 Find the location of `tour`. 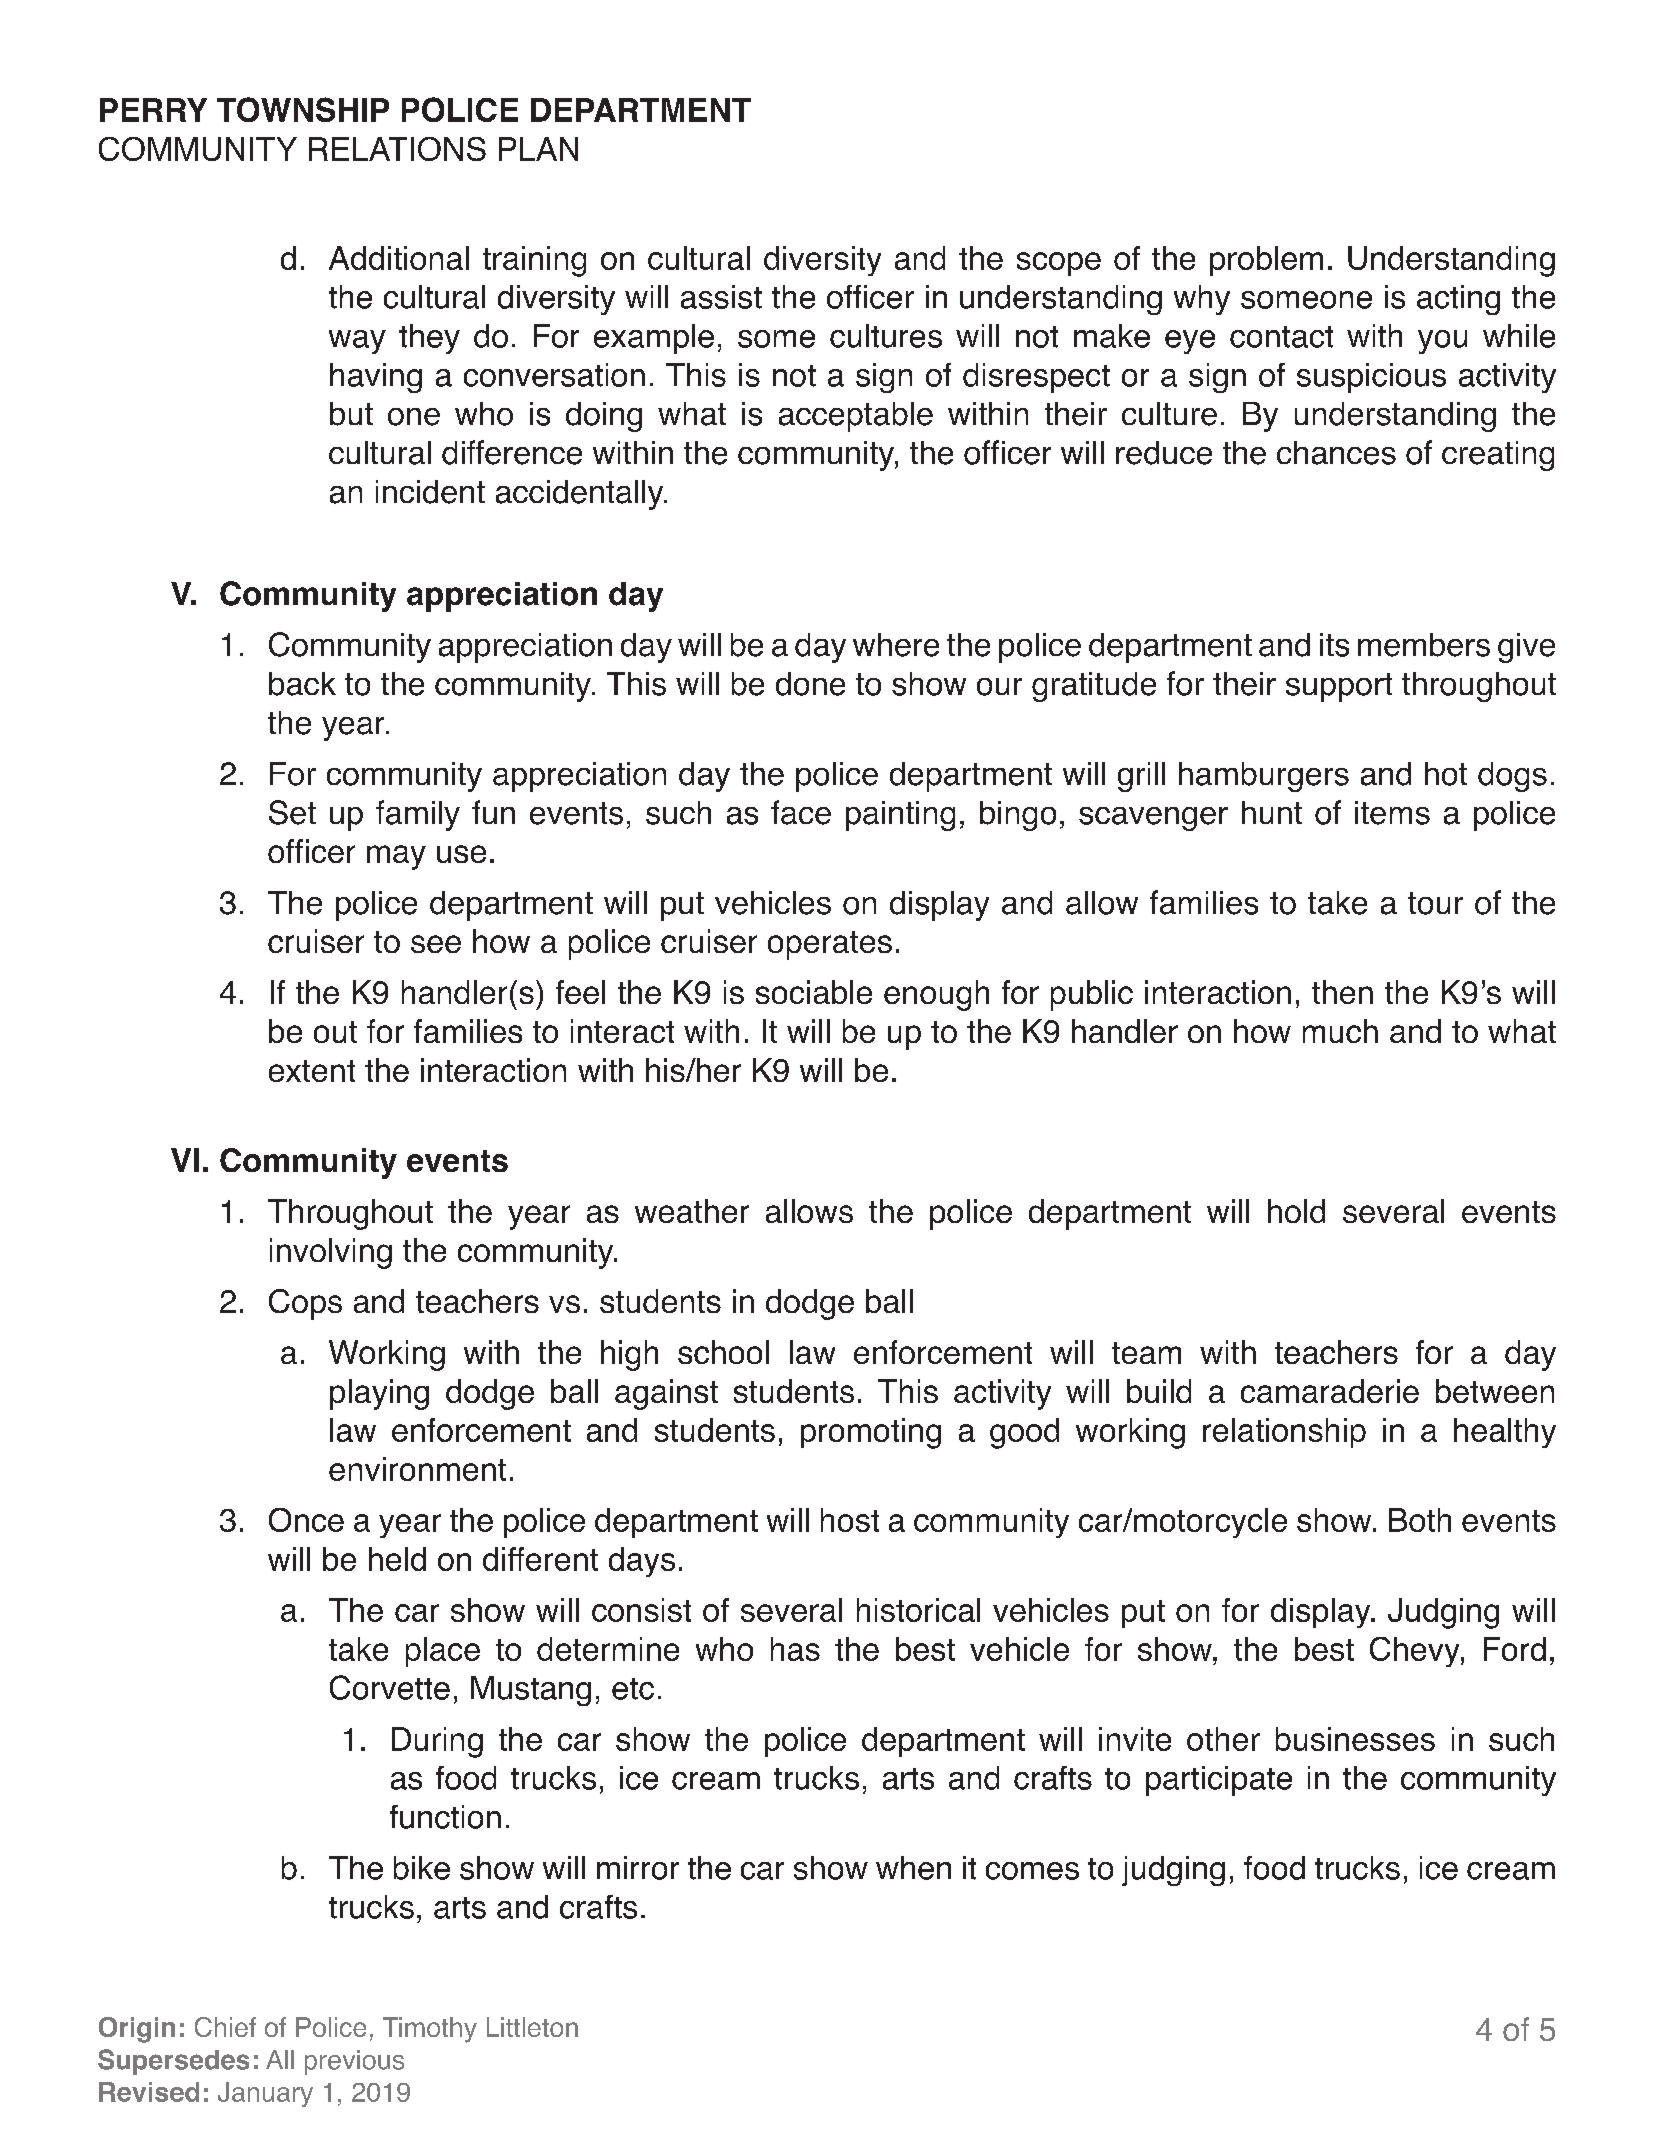

tour is located at coordinates (1435, 903).
